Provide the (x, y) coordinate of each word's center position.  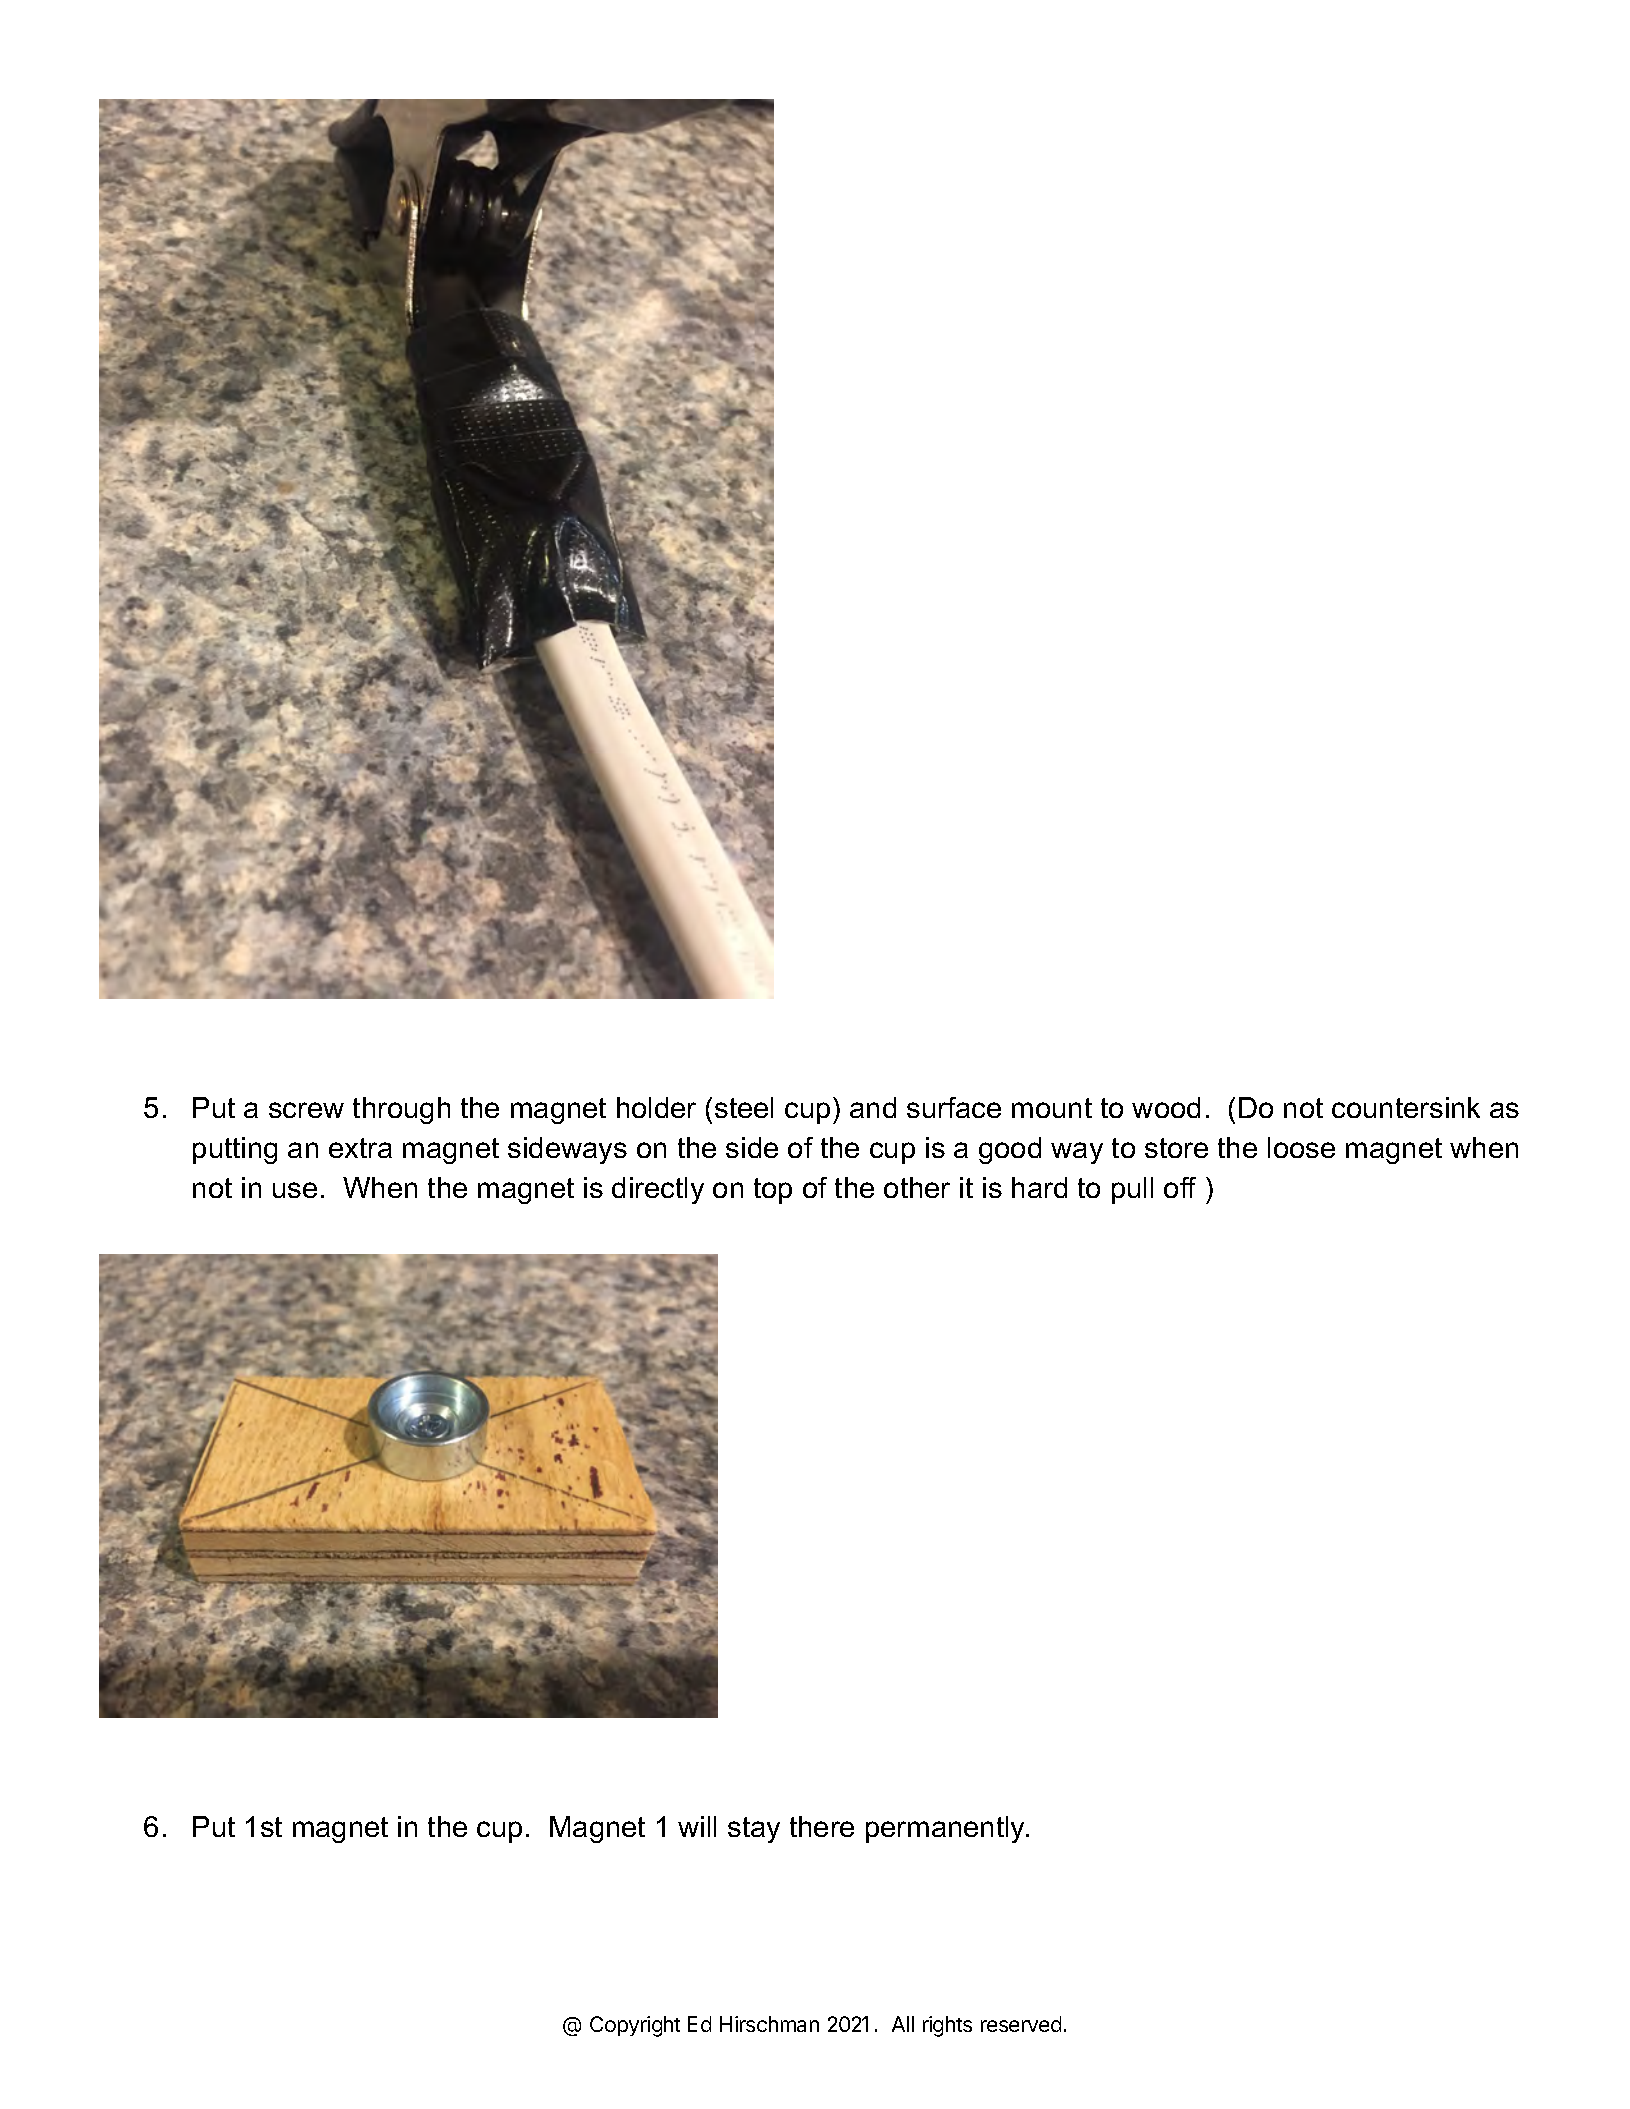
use (295, 1190)
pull (1132, 1190)
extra (360, 1148)
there (822, 1826)
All (903, 2024)
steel (744, 1107)
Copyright (635, 2026)
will (697, 1826)
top (773, 1191)
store (1176, 1148)
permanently (947, 1829)
